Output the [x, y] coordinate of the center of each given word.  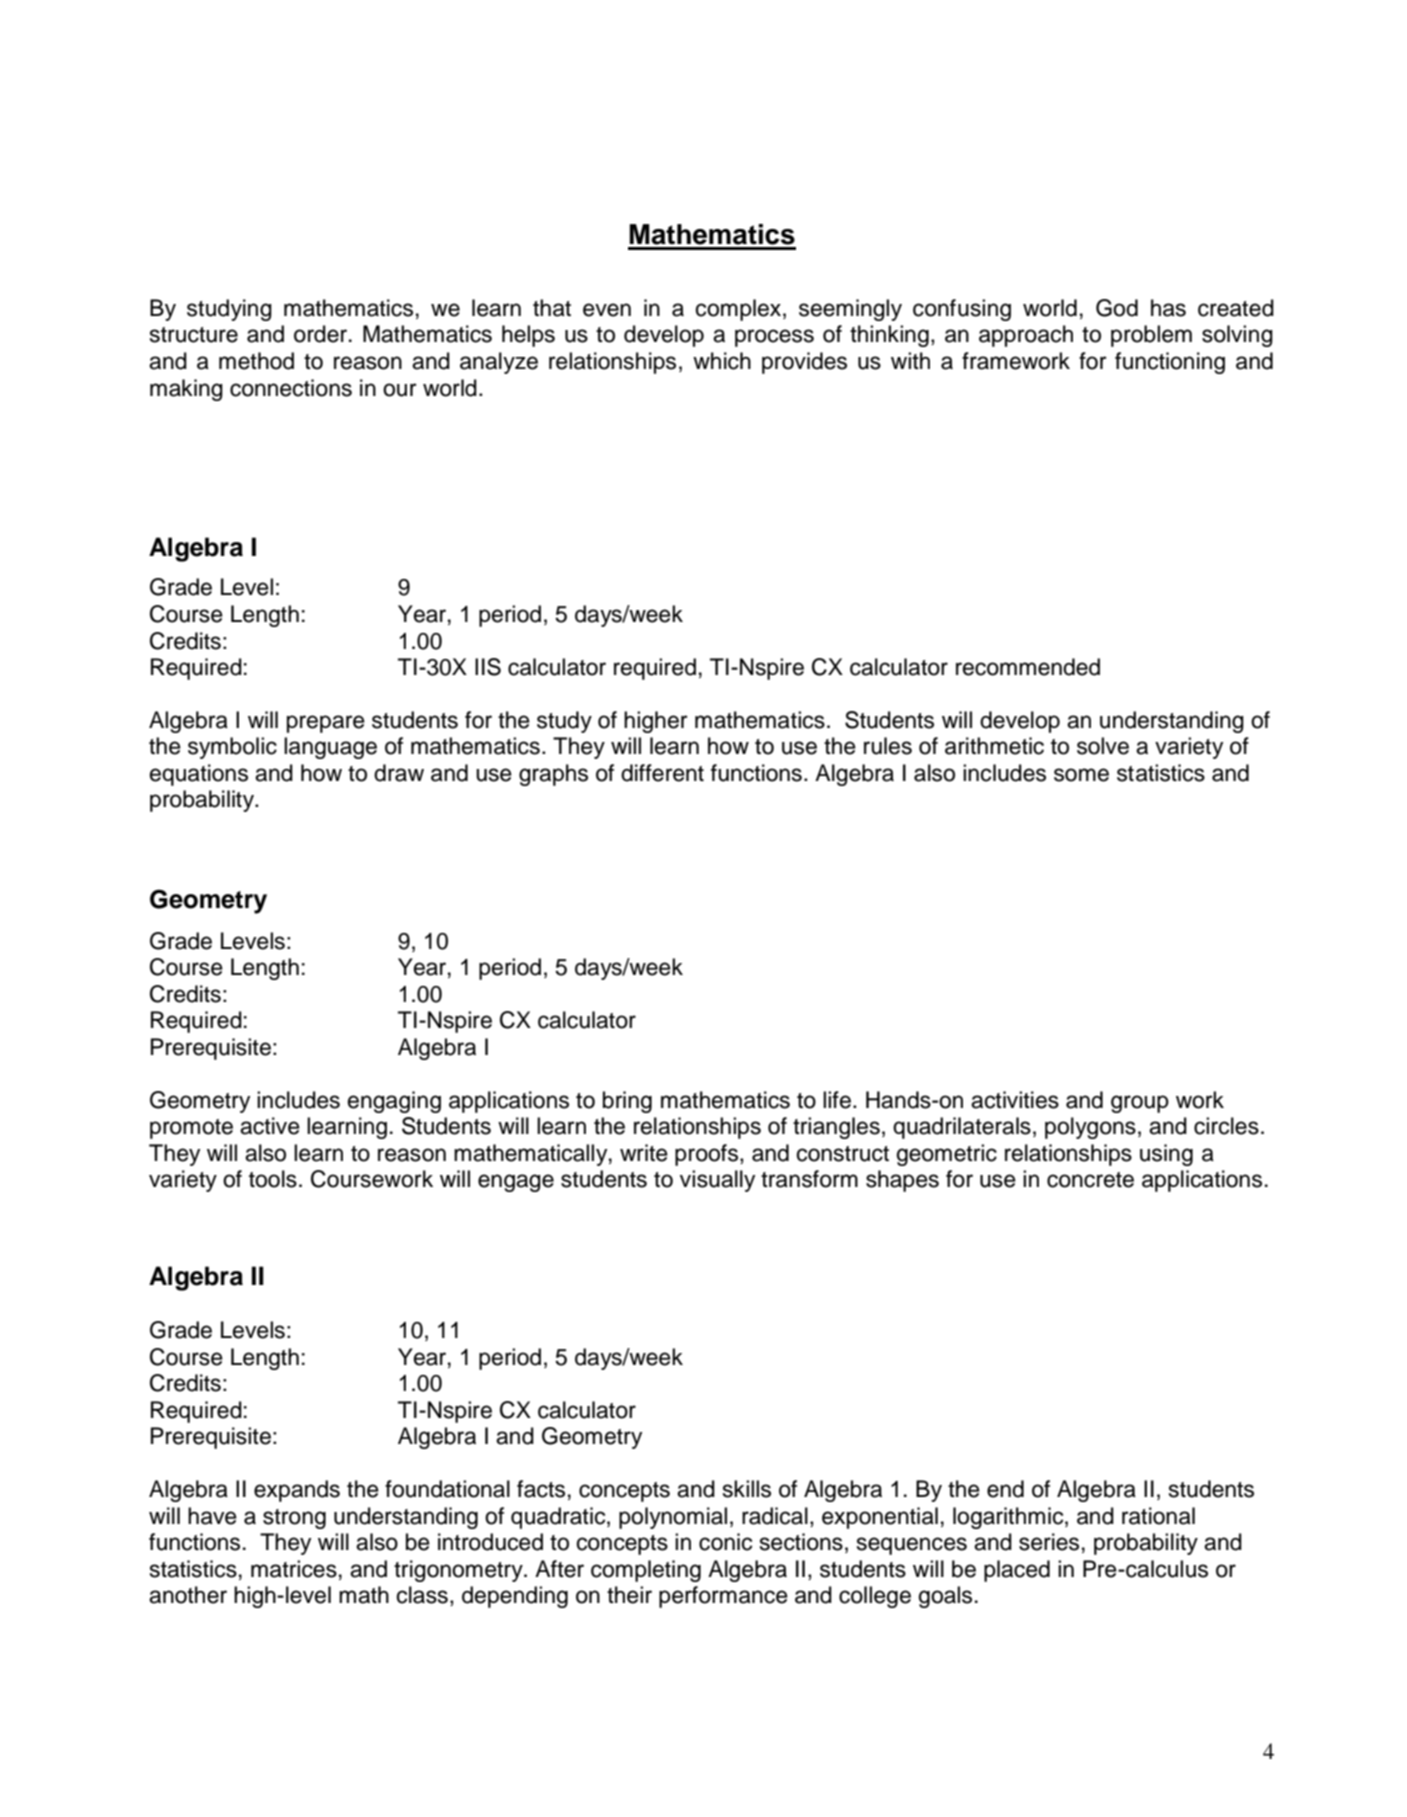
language [330, 748]
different [662, 773]
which [722, 361]
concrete [1090, 1180]
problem [1151, 336]
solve [1103, 746]
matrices [294, 1569]
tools [273, 1179]
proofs [708, 1155]
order [322, 334]
